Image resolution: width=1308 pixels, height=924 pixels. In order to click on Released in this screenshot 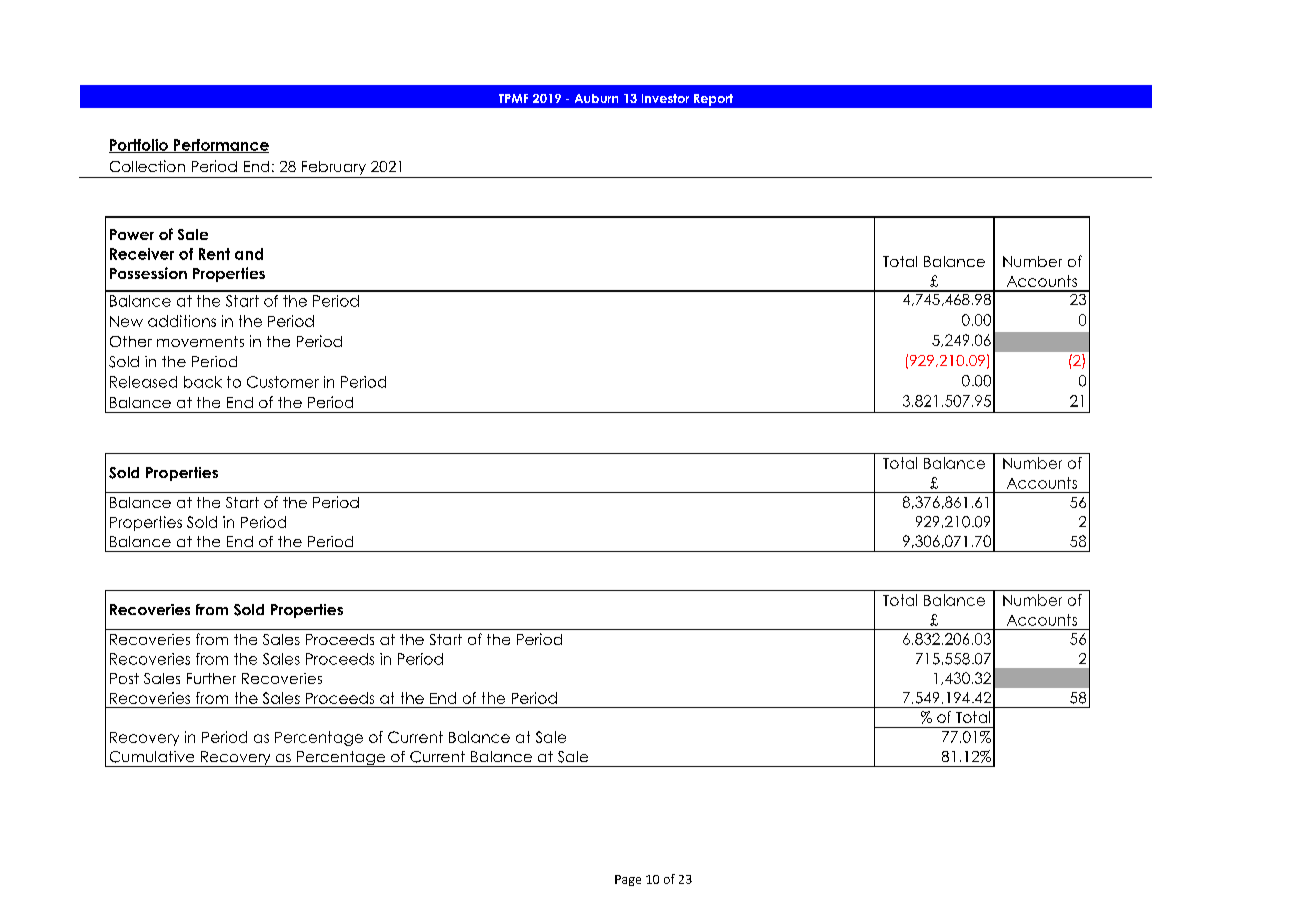, I will do `click(143, 382)`.
